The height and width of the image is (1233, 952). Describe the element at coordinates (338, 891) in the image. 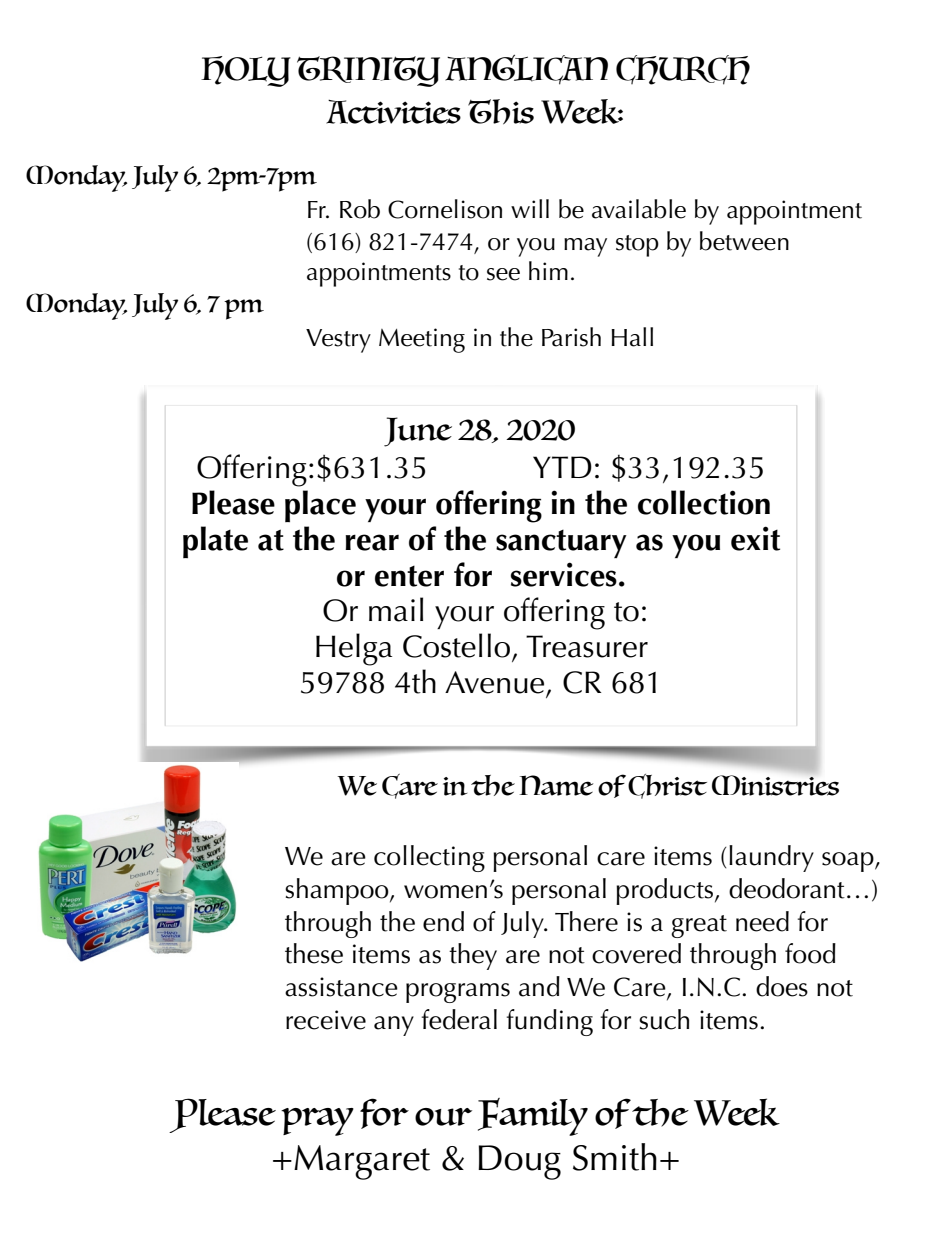

I see `shampoo` at that location.
